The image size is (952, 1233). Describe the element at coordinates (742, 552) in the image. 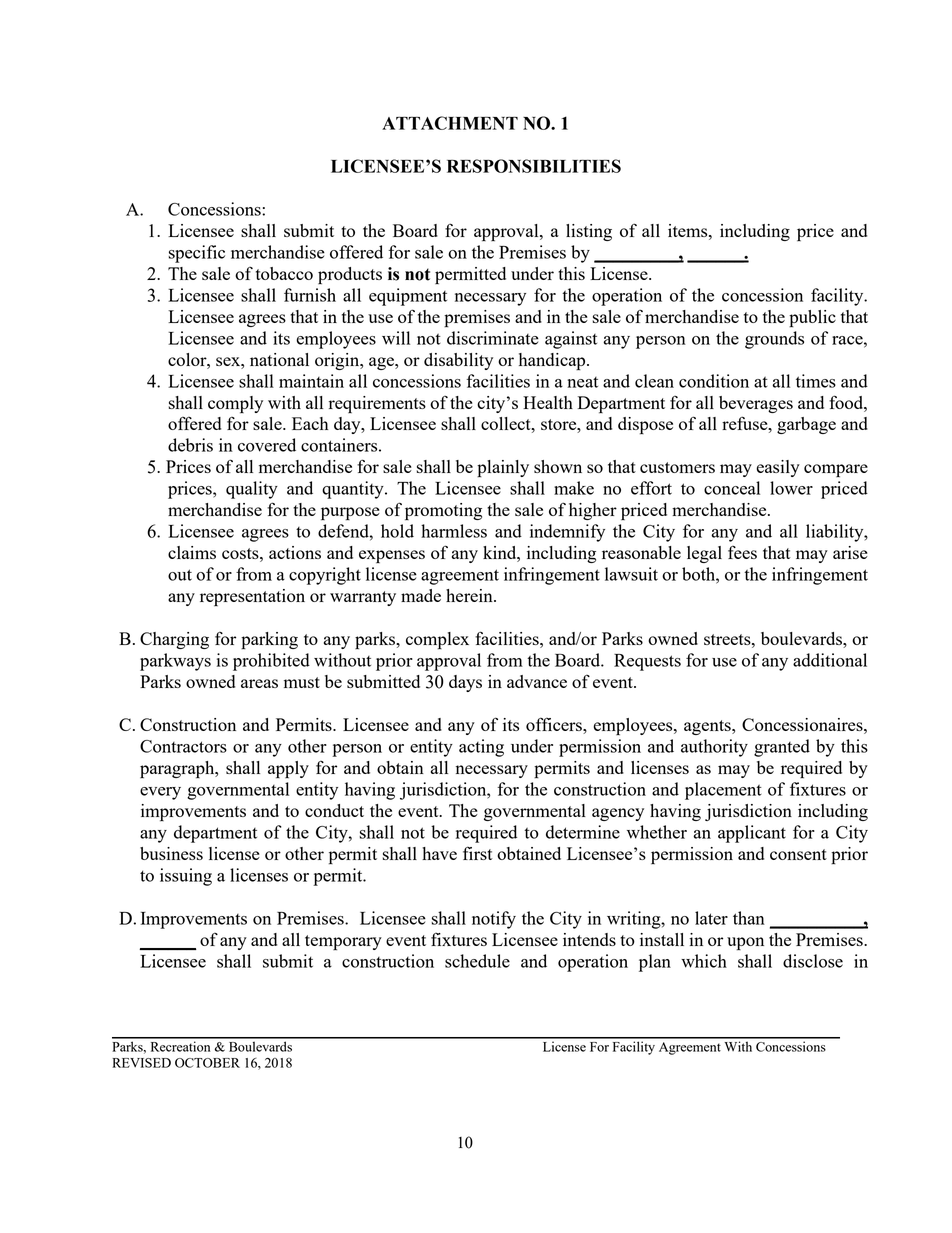

I see `fees` at that location.
